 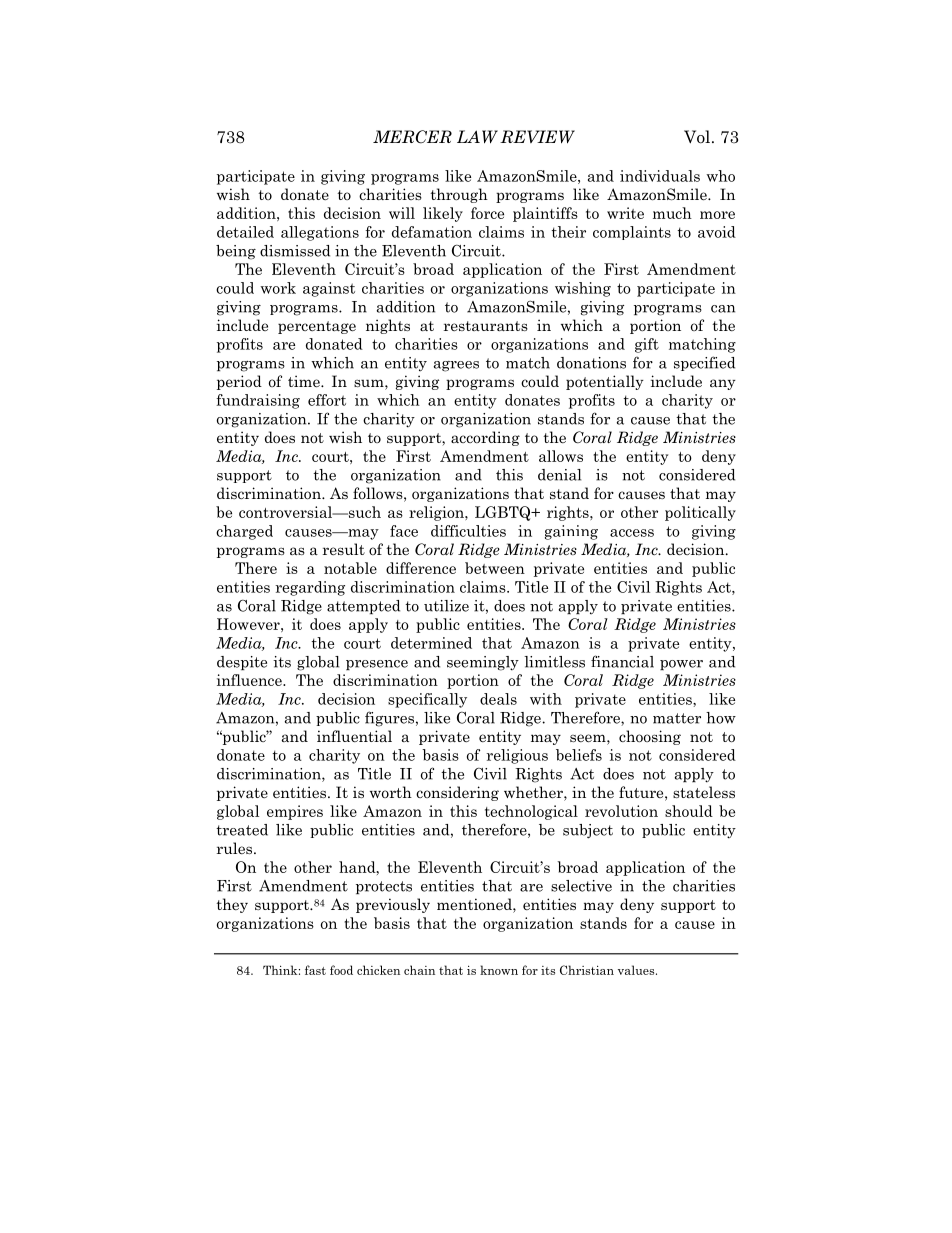 I want to click on regarding, so click(x=310, y=588).
